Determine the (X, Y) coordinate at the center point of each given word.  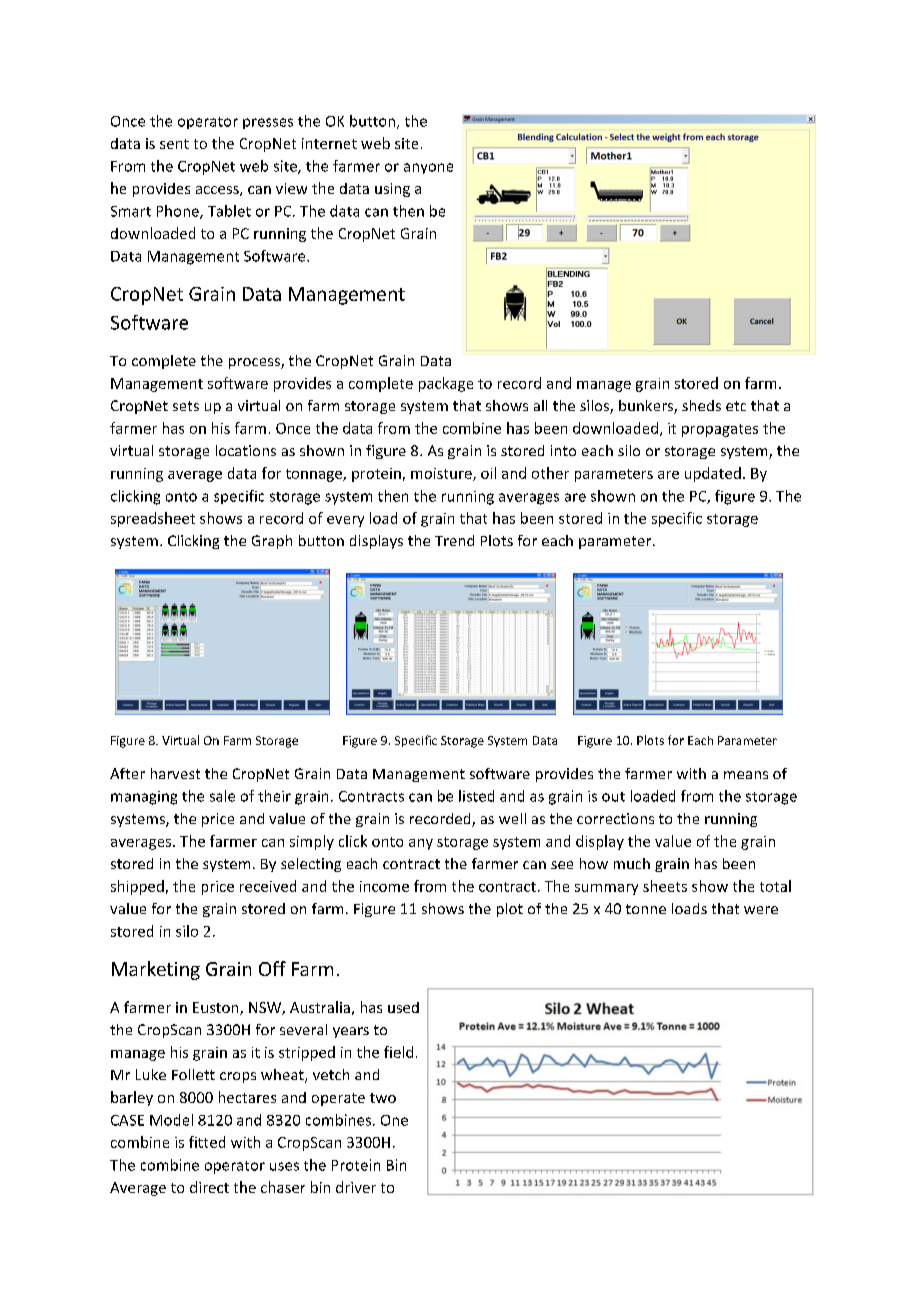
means (746, 775)
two (383, 1098)
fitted (207, 1142)
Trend (454, 540)
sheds (701, 405)
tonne (646, 909)
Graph (272, 542)
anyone (428, 168)
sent (174, 144)
